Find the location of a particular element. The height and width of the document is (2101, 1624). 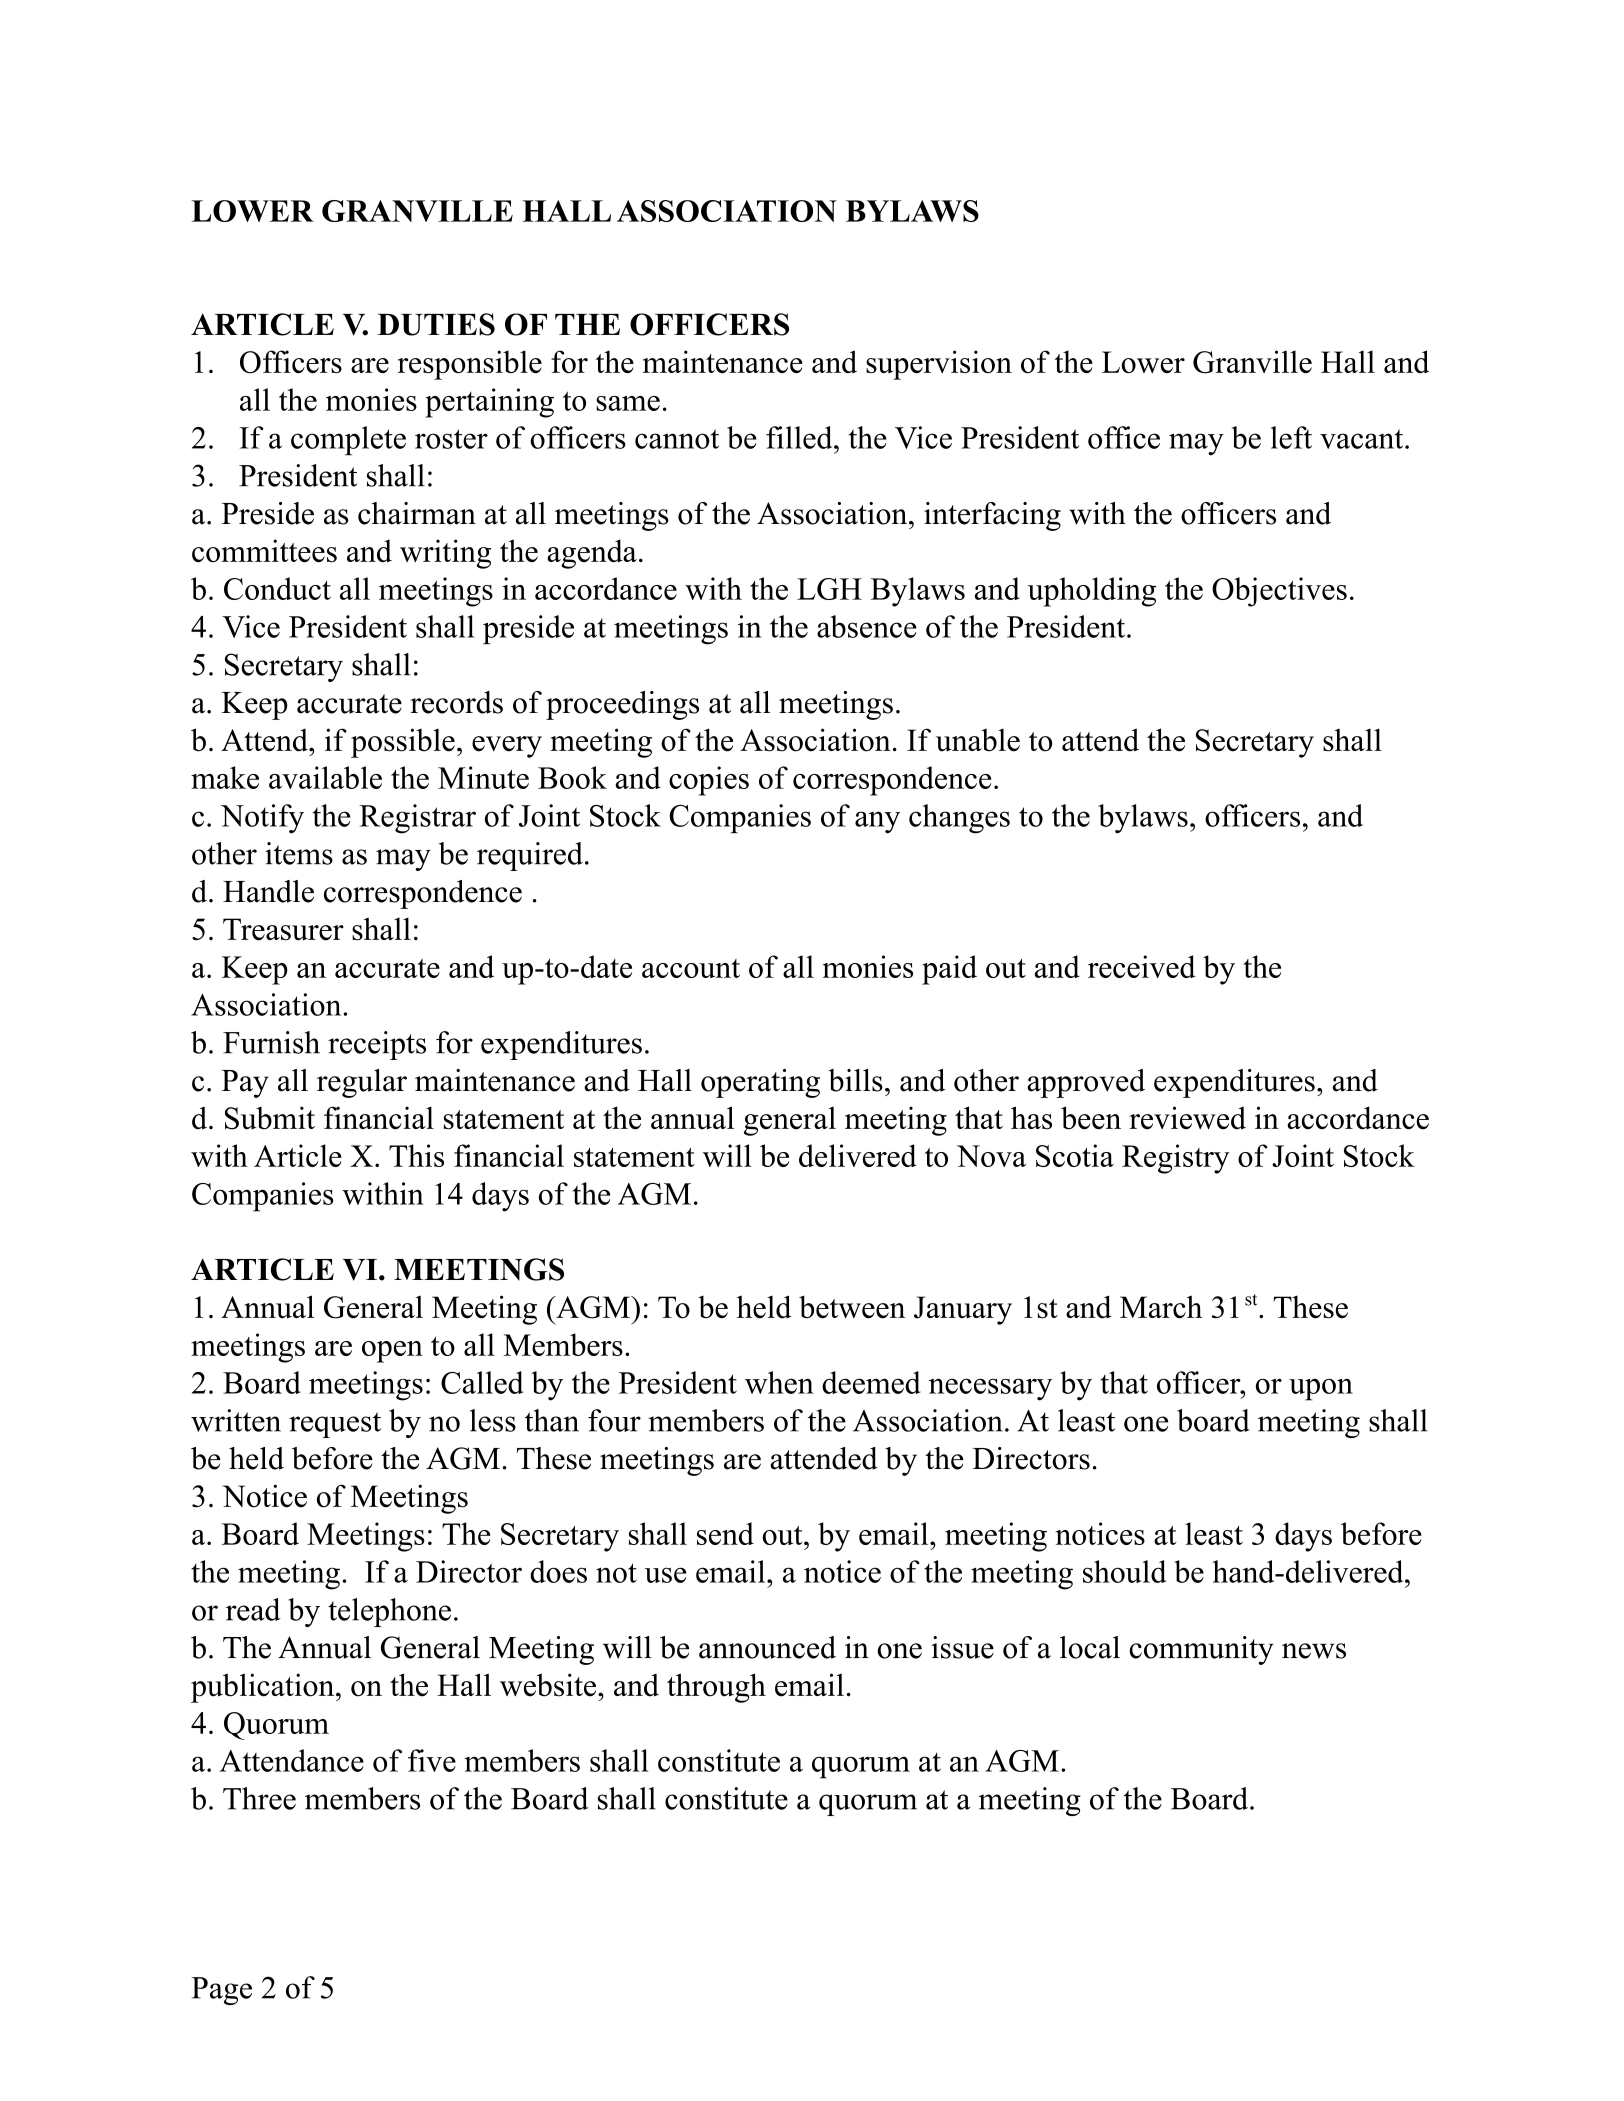

operating is located at coordinates (760, 1083).
